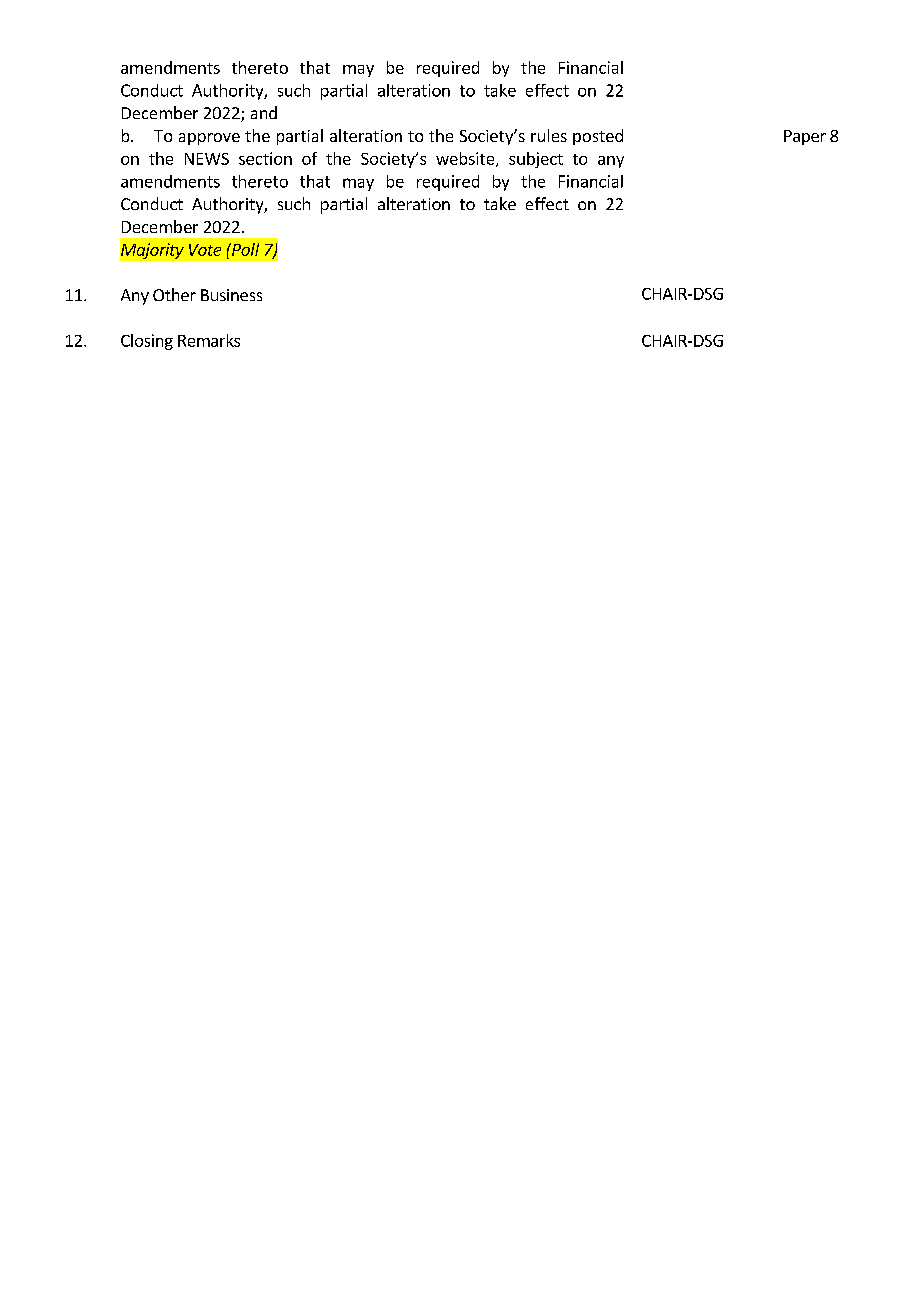  Describe the element at coordinates (805, 137) in the screenshot. I see `Paper` at that location.
